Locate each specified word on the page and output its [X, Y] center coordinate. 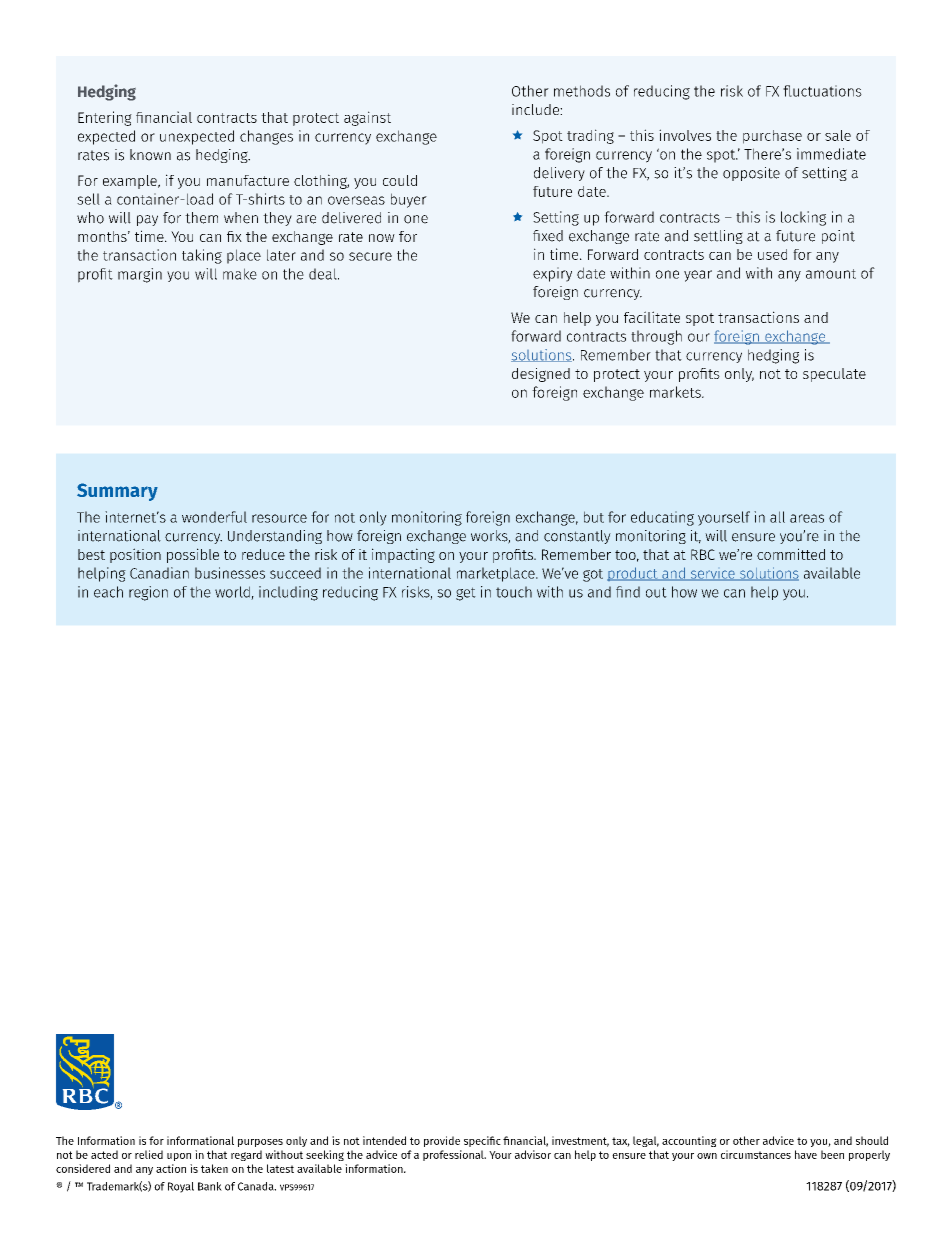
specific [482, 1141]
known [150, 155]
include [536, 109]
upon [179, 1157]
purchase [772, 137]
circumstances [756, 1154]
